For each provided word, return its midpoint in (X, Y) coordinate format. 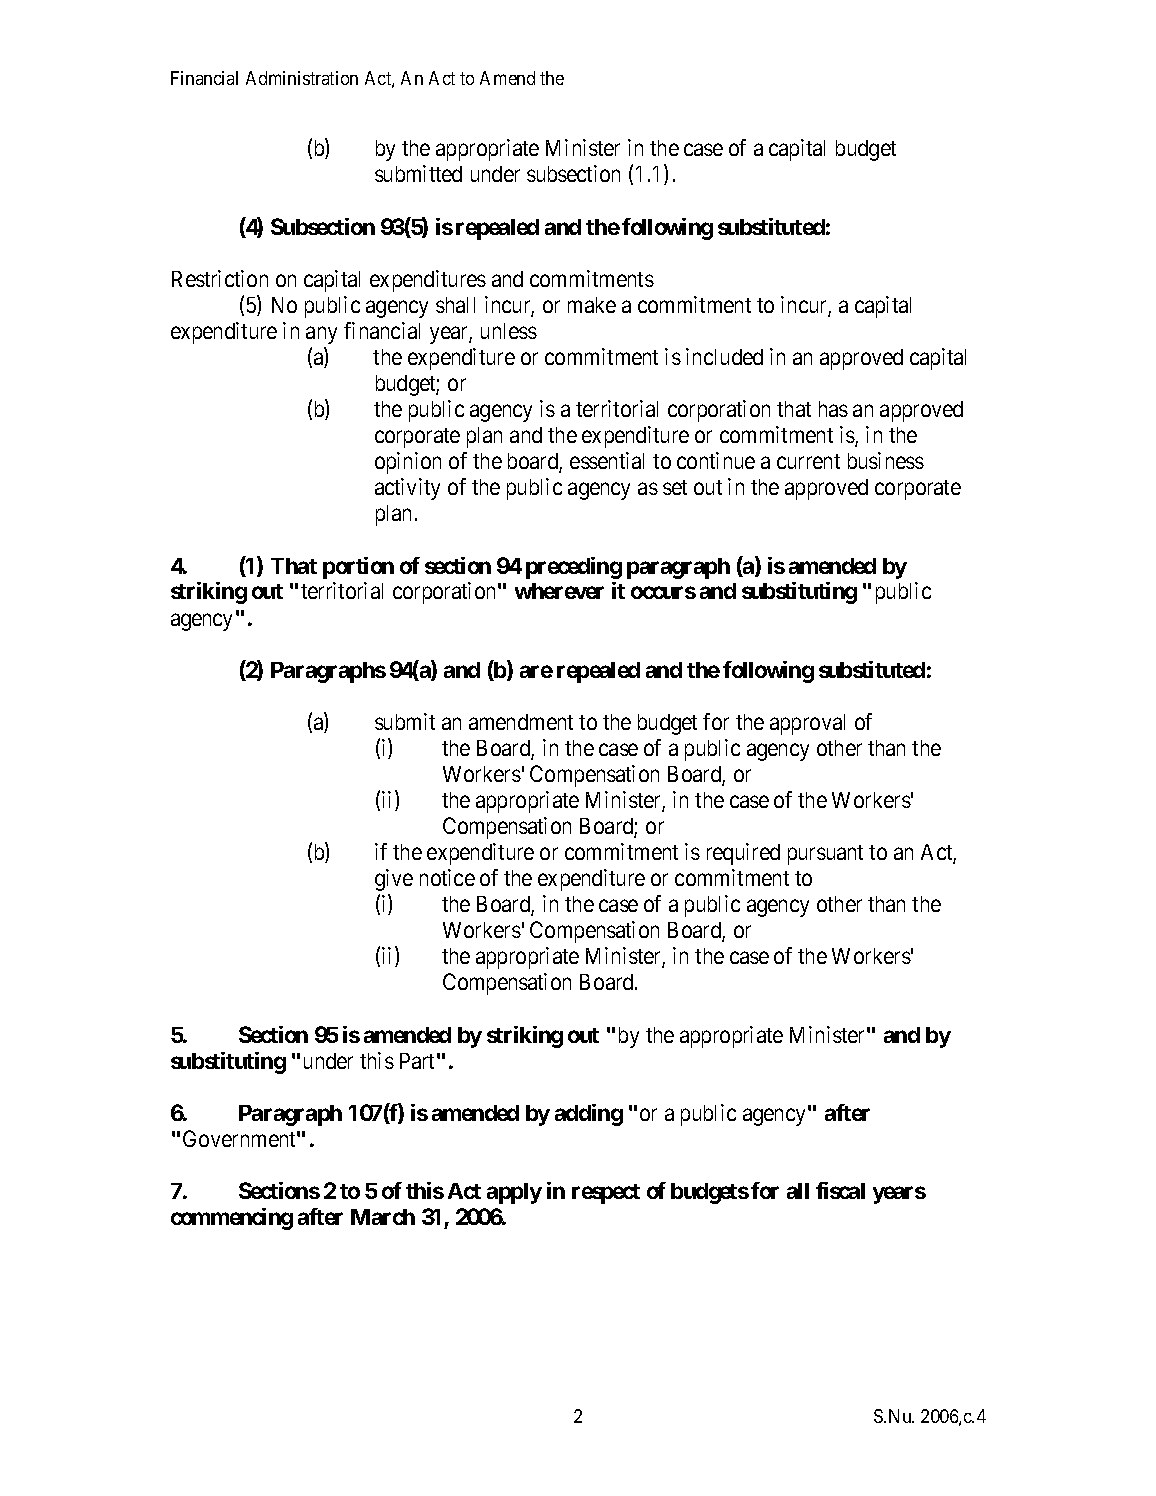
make (592, 305)
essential (607, 460)
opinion (408, 463)
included (724, 356)
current (808, 461)
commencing (232, 1219)
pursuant (825, 855)
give (394, 880)
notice (447, 877)
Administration (302, 78)
